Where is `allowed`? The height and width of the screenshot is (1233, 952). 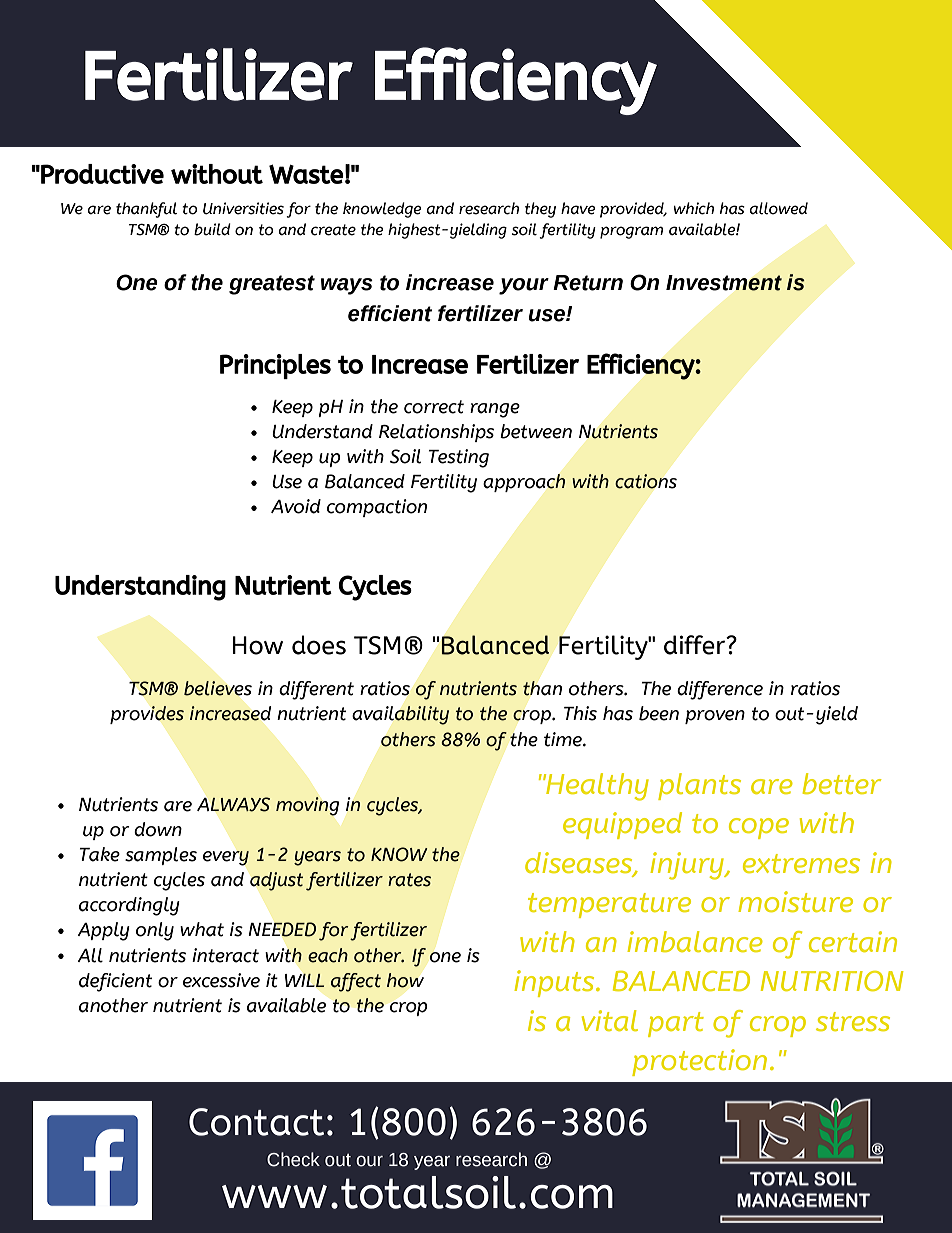 allowed is located at coordinates (778, 208).
